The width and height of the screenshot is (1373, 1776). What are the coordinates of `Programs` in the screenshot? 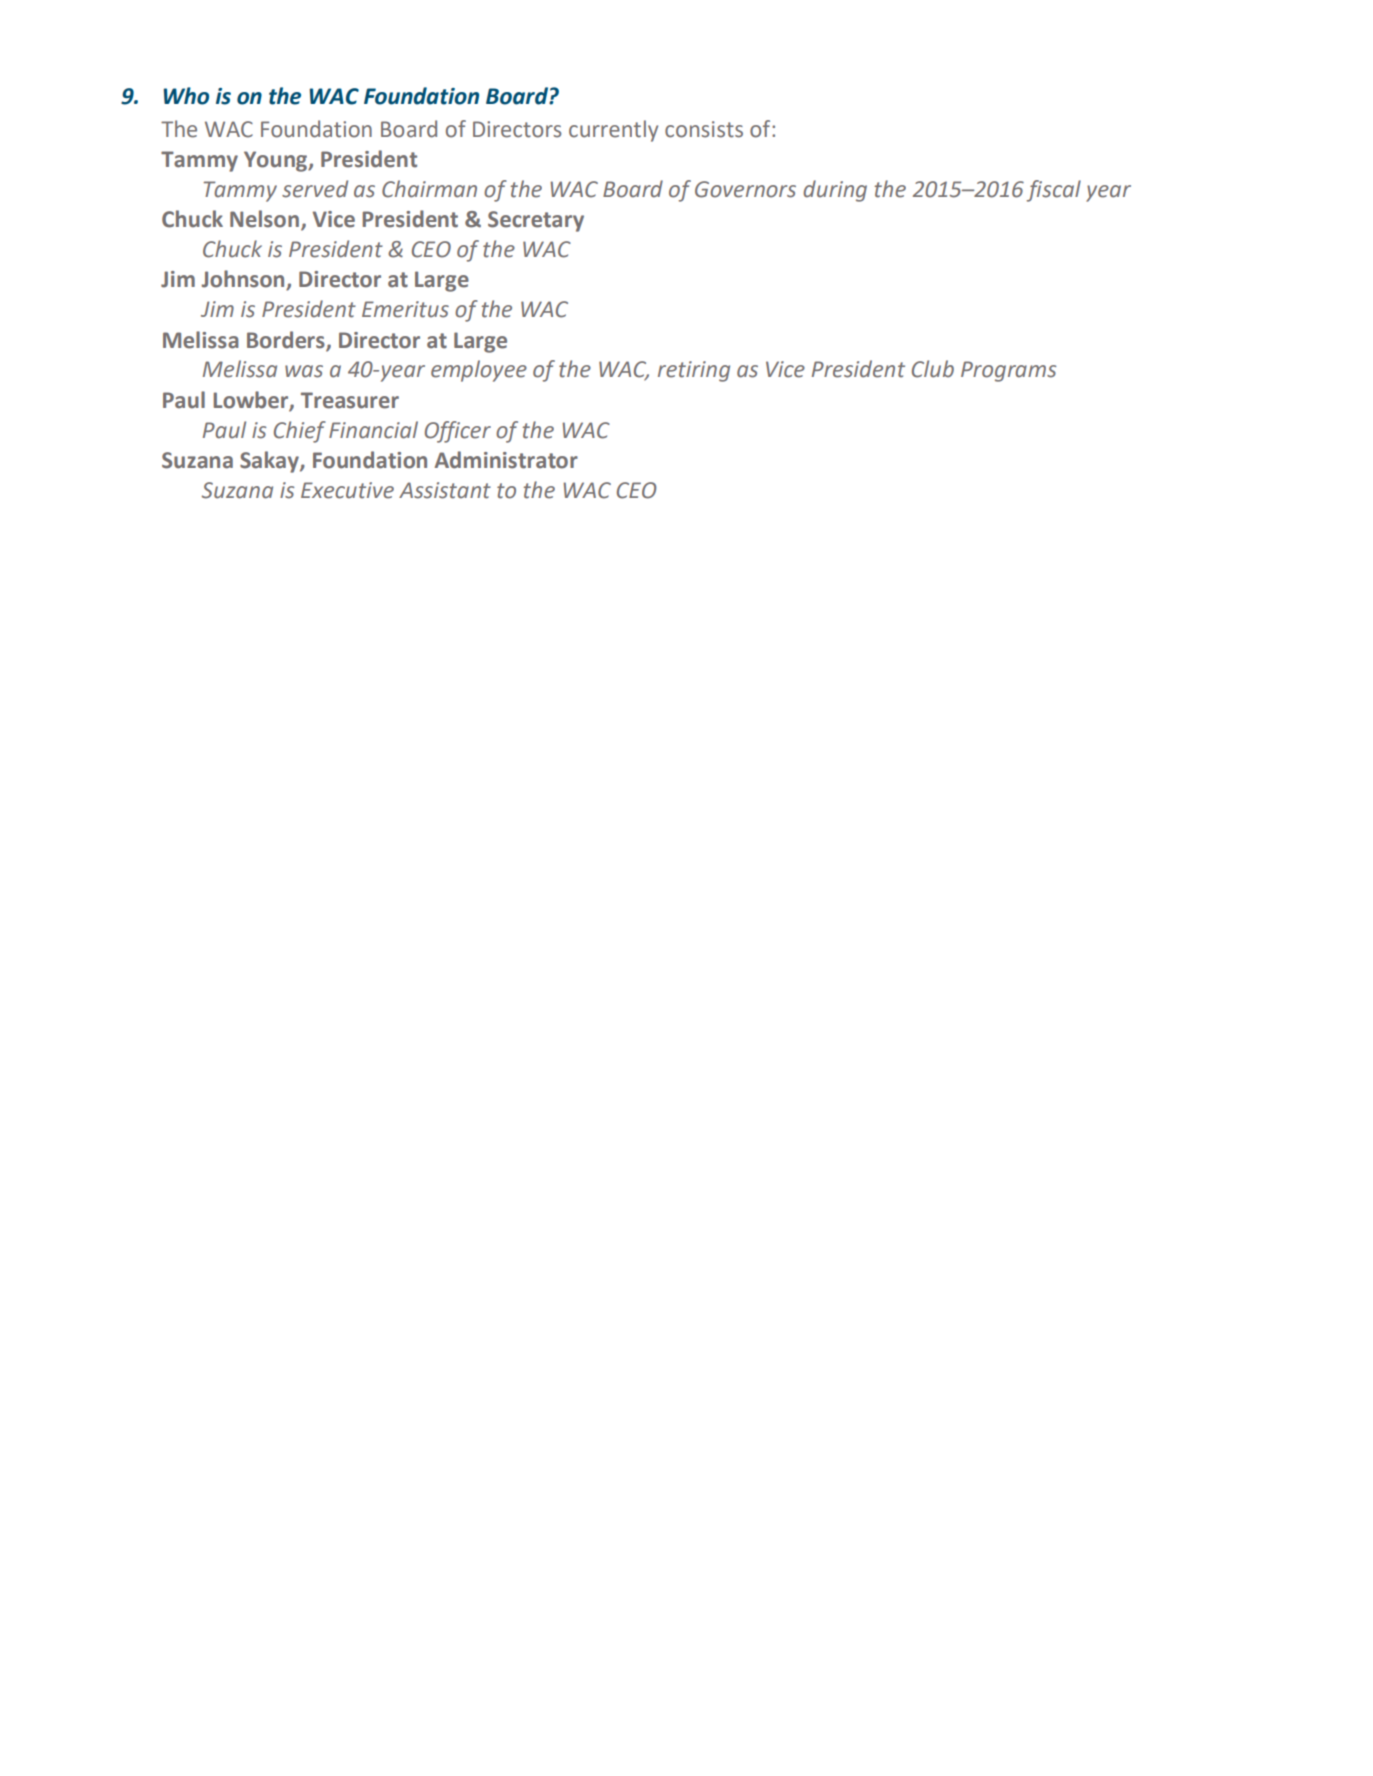 It's located at (1008, 371).
